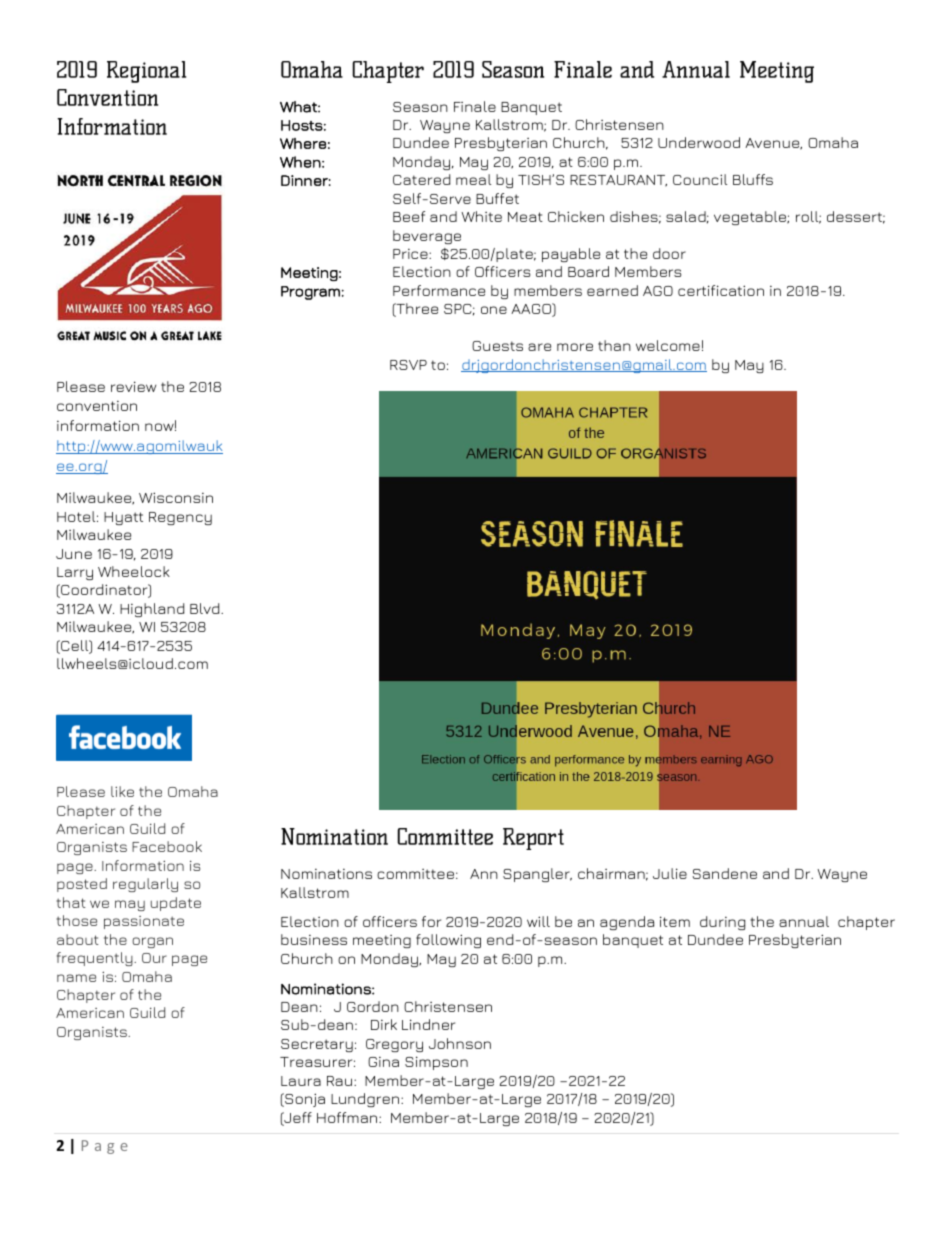 The width and height of the document is (952, 1233). Describe the element at coordinates (122, 791) in the document. I see `like` at that location.
